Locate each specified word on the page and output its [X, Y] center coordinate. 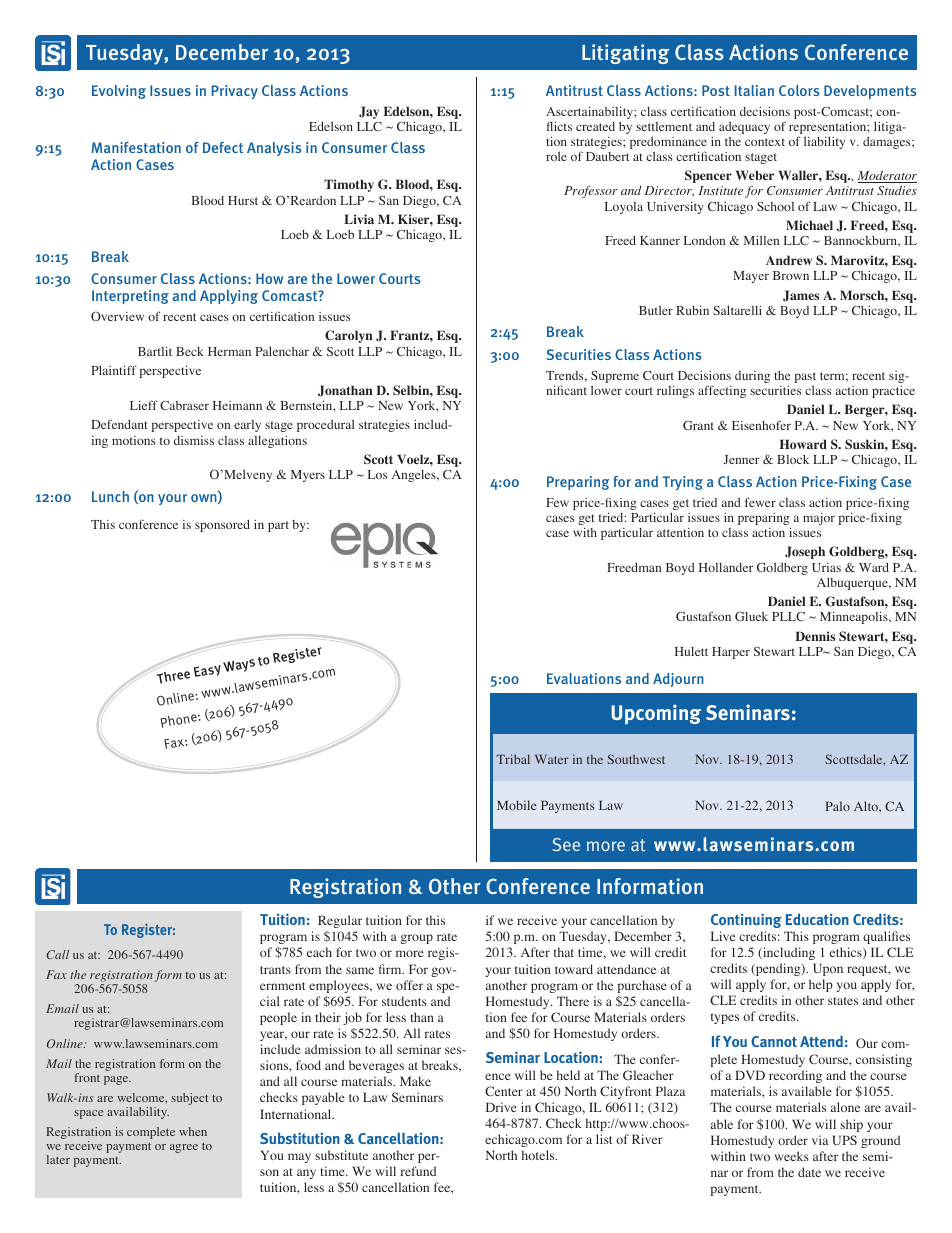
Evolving [119, 92]
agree [184, 1148]
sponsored [222, 526]
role [556, 156]
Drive [501, 1107]
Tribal [513, 759]
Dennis [815, 636]
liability [824, 142]
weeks [791, 1156]
